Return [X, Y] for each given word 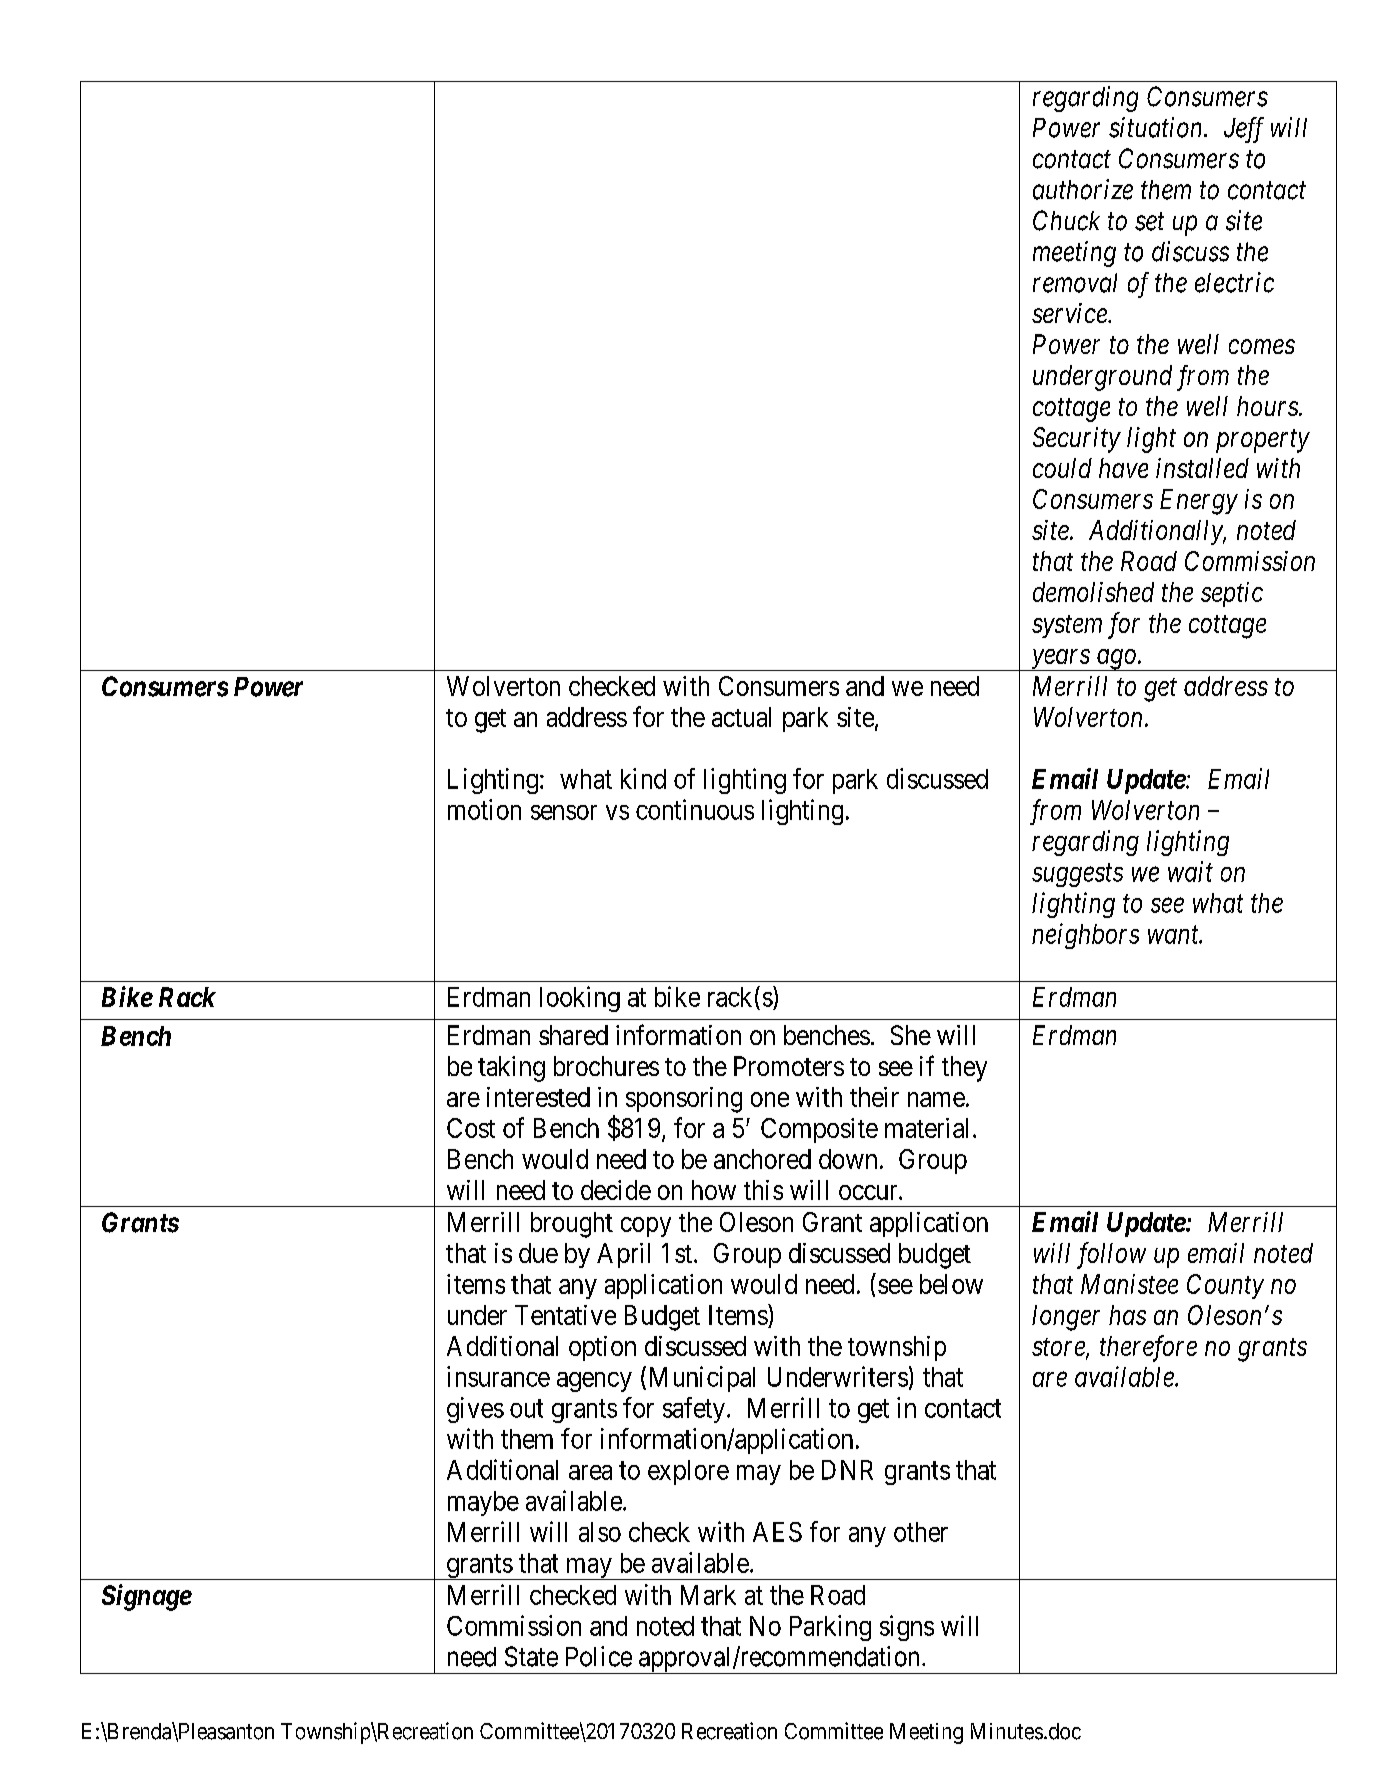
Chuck [1066, 220]
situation [1157, 127]
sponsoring [684, 1100]
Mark [708, 1595]
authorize [1083, 189]
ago [1116, 660]
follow [1111, 1255]
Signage [147, 1597]
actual [741, 717]
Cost [471, 1128]
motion [484, 809]
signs [907, 1628]
